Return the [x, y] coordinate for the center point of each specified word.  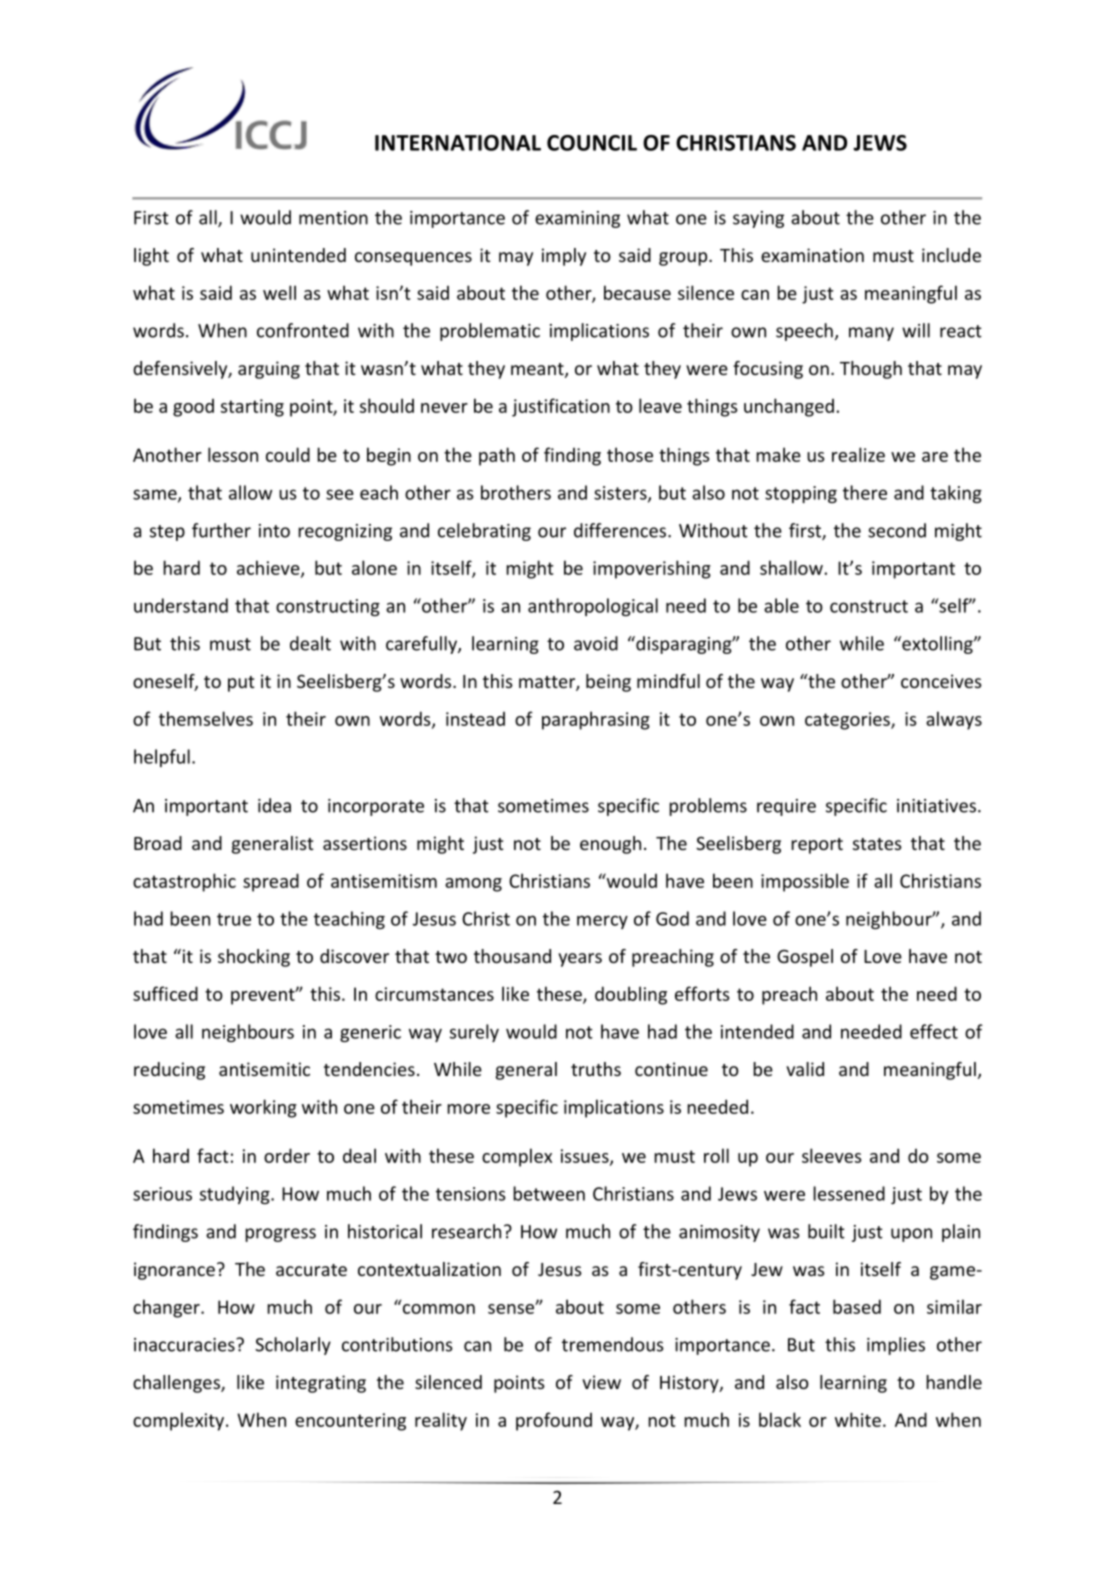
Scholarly [293, 1346]
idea [274, 805]
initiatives [936, 806]
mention [333, 218]
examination [812, 255]
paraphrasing [596, 720]
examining [577, 219]
